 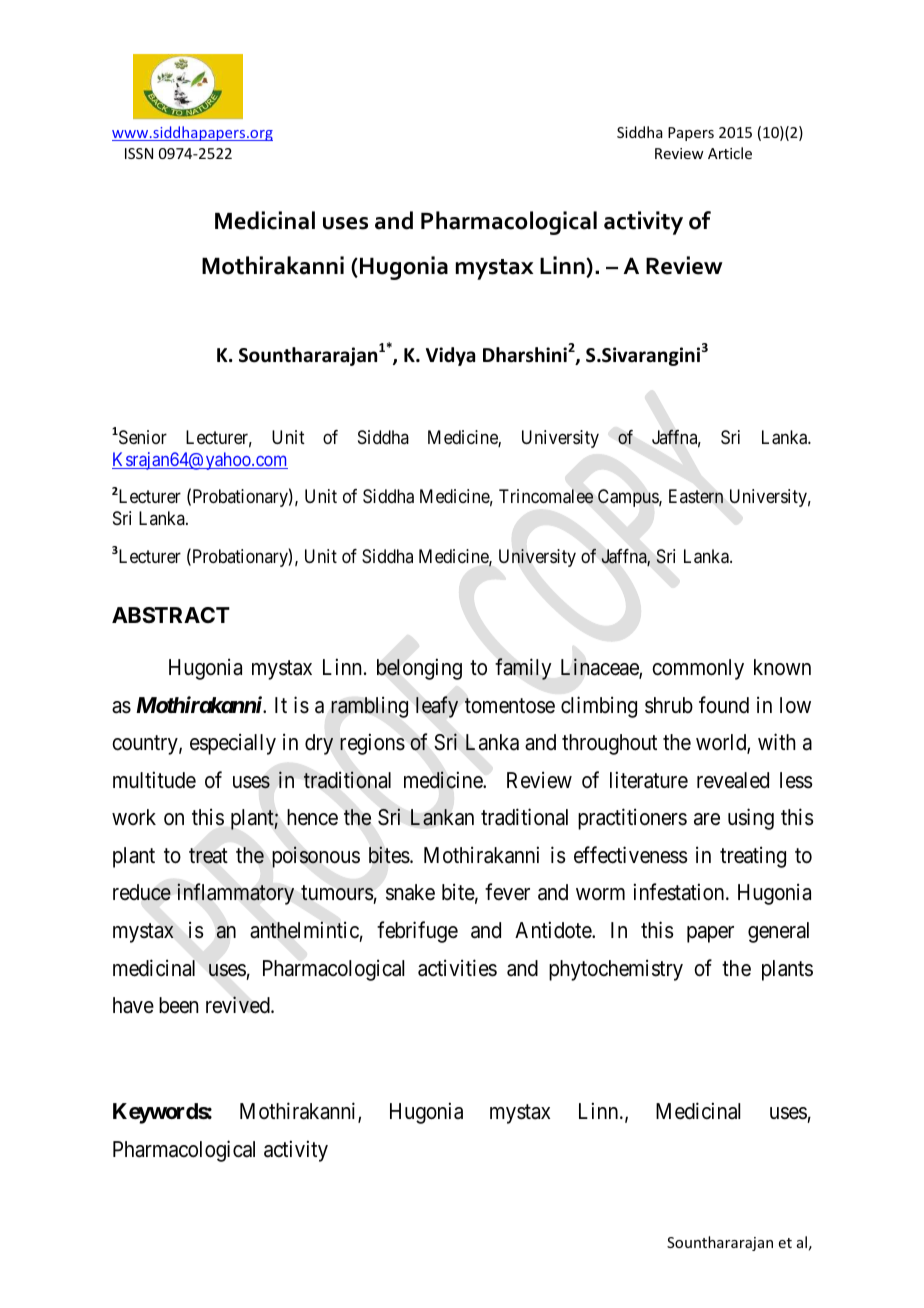 I want to click on Eastern, so click(x=696, y=496).
